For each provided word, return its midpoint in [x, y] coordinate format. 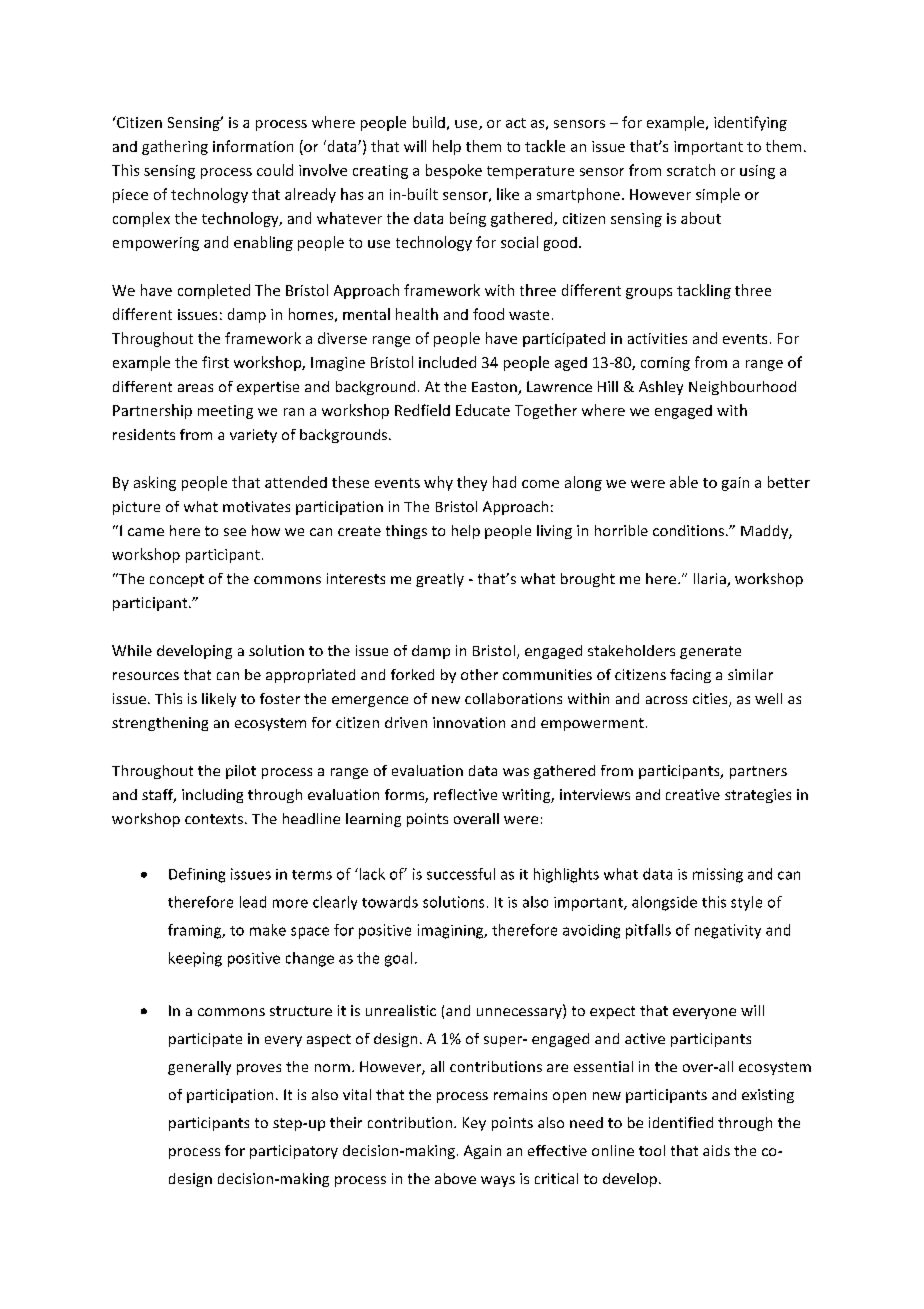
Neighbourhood [742, 388]
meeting [225, 412]
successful [461, 874]
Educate [483, 410]
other [479, 674]
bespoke [454, 171]
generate [710, 652]
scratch [691, 170]
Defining [197, 875]
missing [718, 875]
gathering [175, 147]
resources [146, 676]
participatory [294, 1152]
